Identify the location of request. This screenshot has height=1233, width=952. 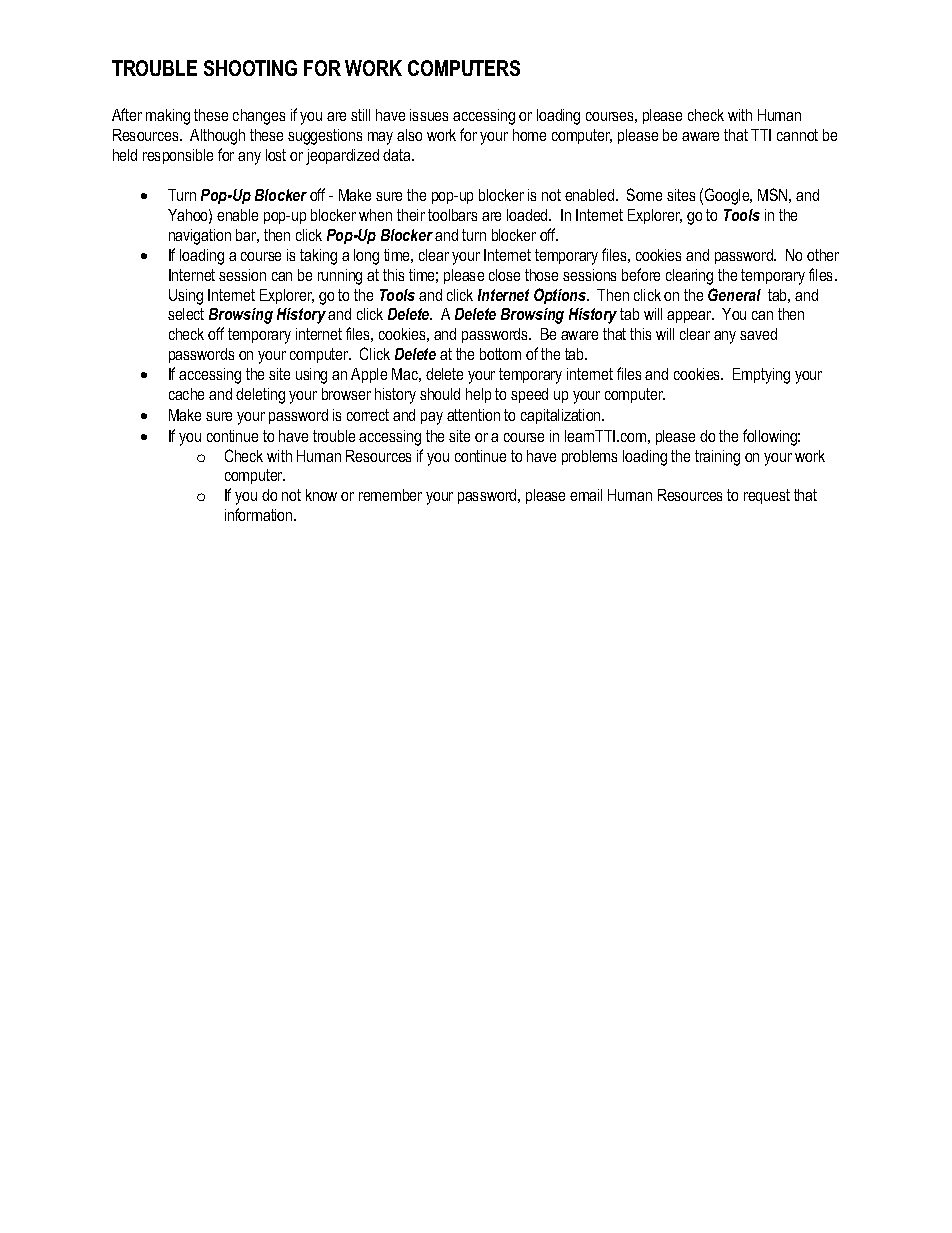
(767, 496).
